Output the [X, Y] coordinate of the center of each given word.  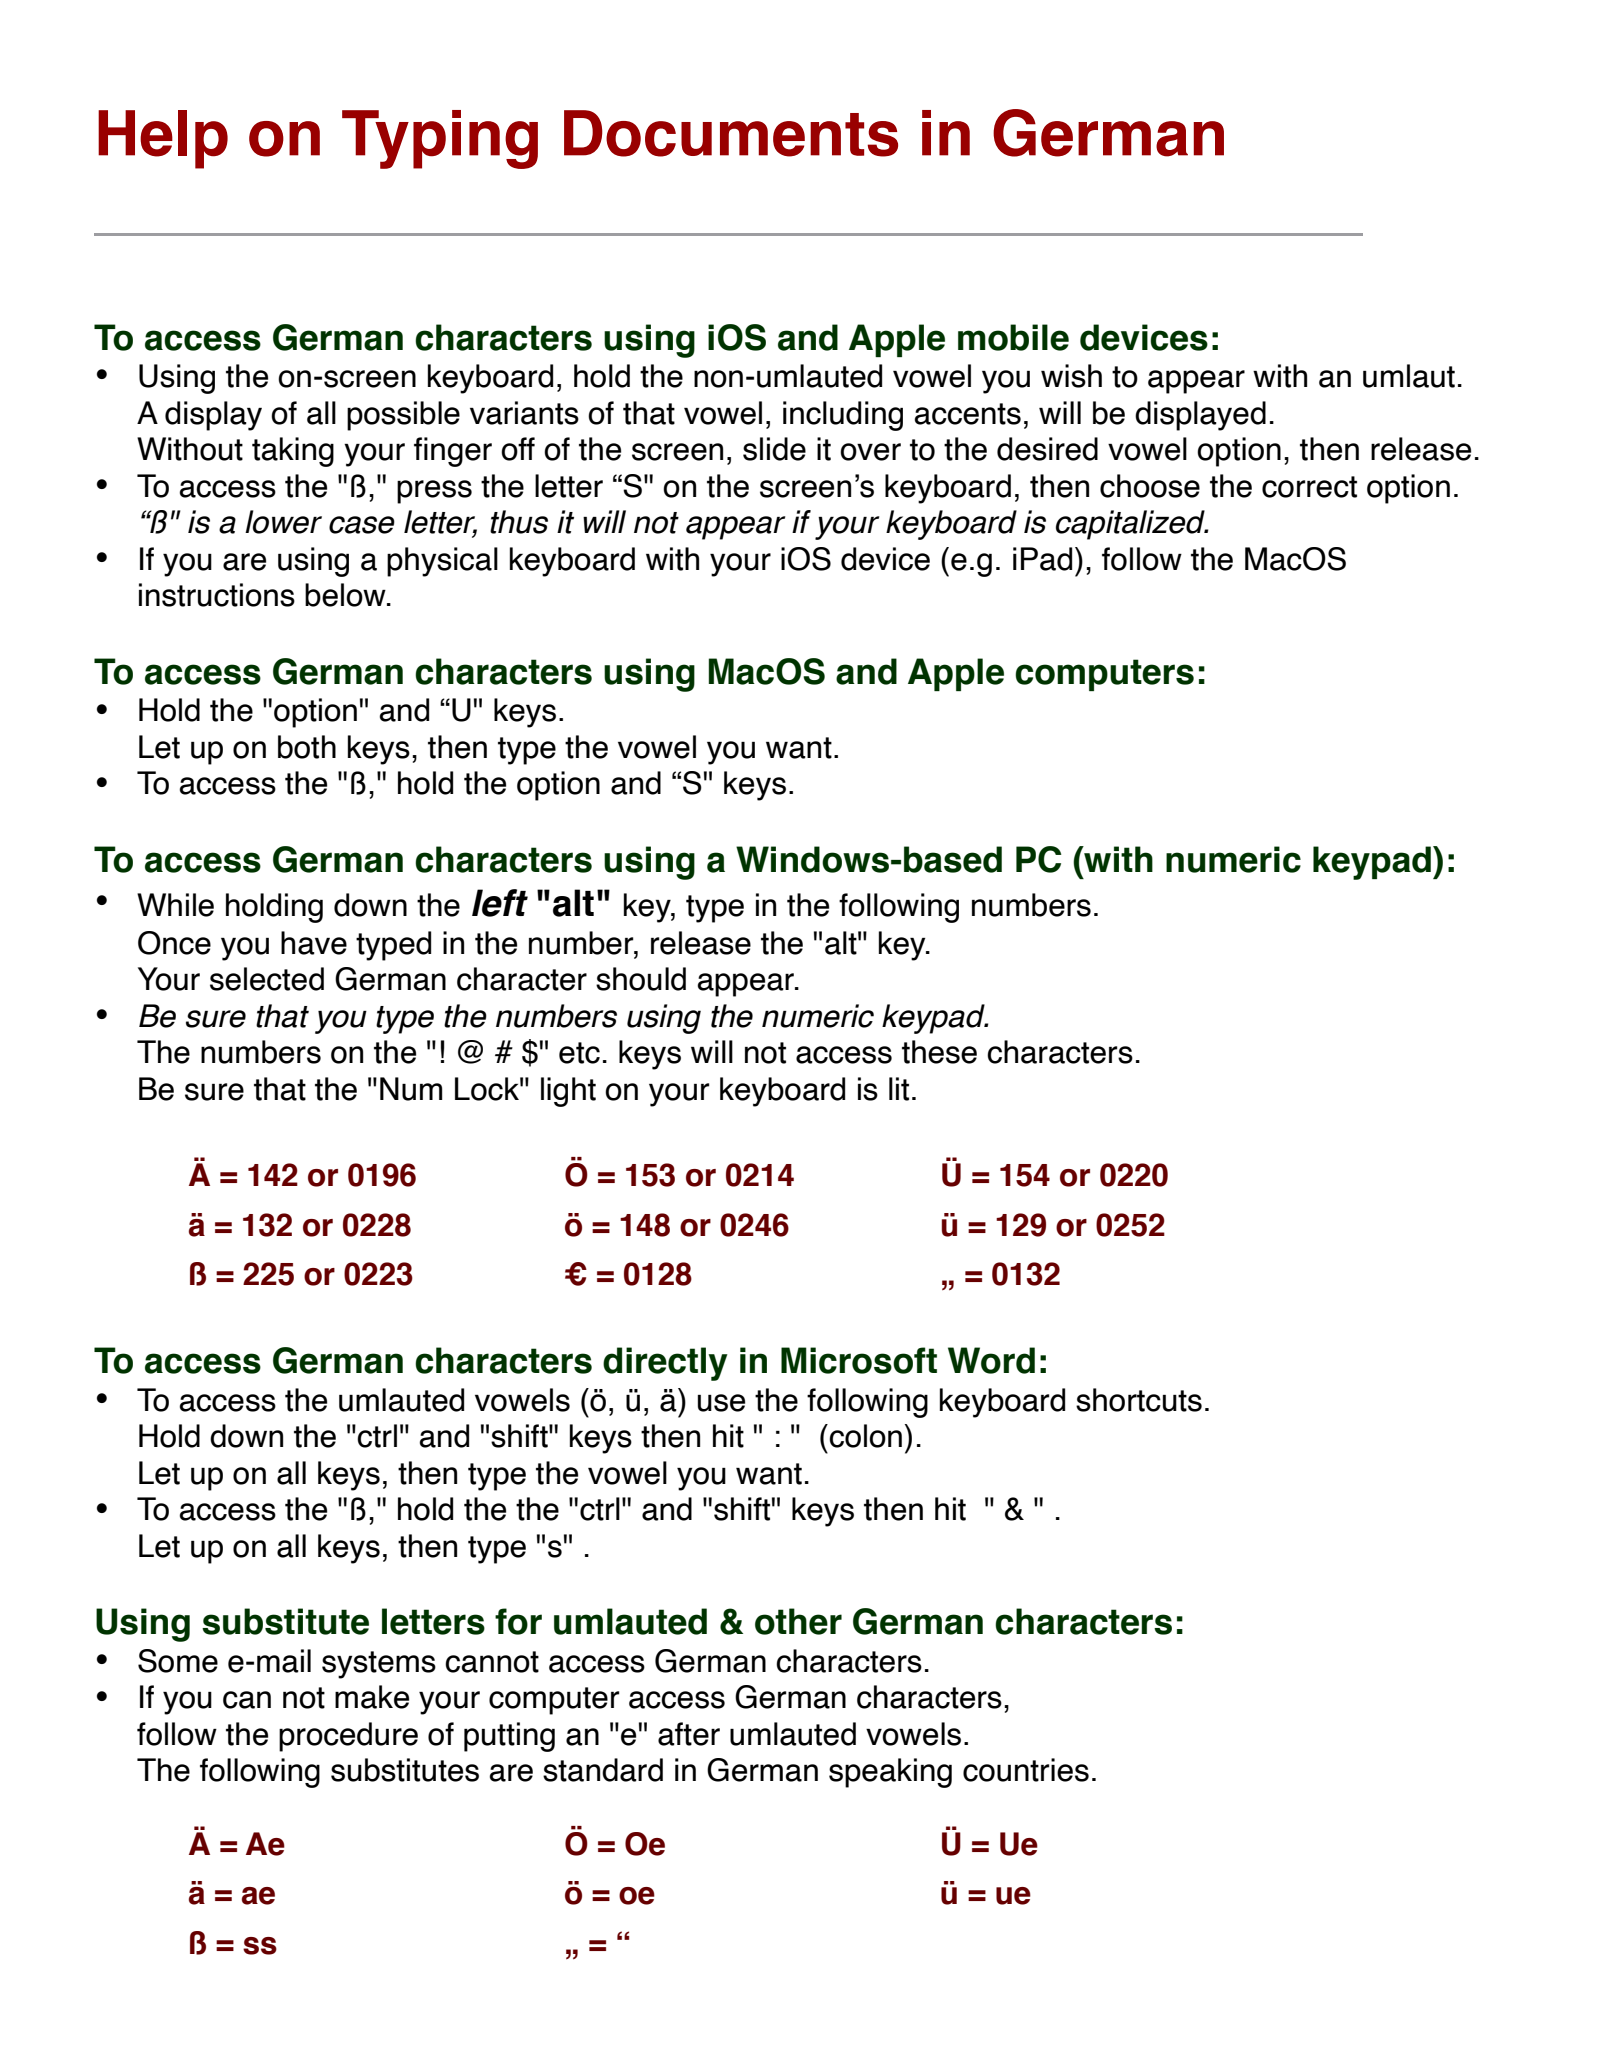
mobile [1013, 337]
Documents [731, 133]
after [689, 1734]
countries [1026, 1770]
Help [163, 139]
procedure [348, 1737]
